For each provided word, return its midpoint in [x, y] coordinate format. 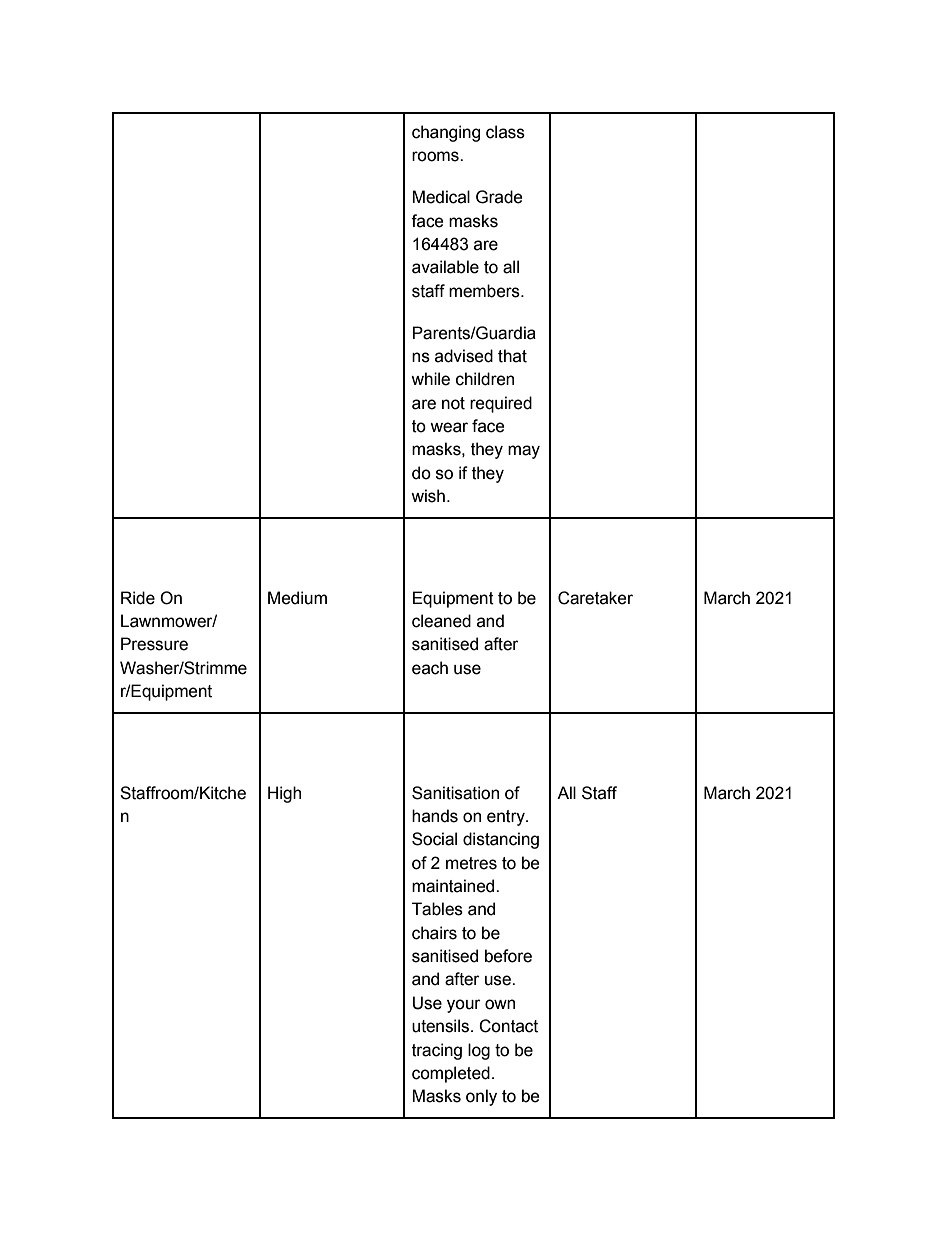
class [505, 132]
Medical [441, 197]
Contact [508, 1026]
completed [451, 1074]
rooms [436, 156]
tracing [437, 1051]
